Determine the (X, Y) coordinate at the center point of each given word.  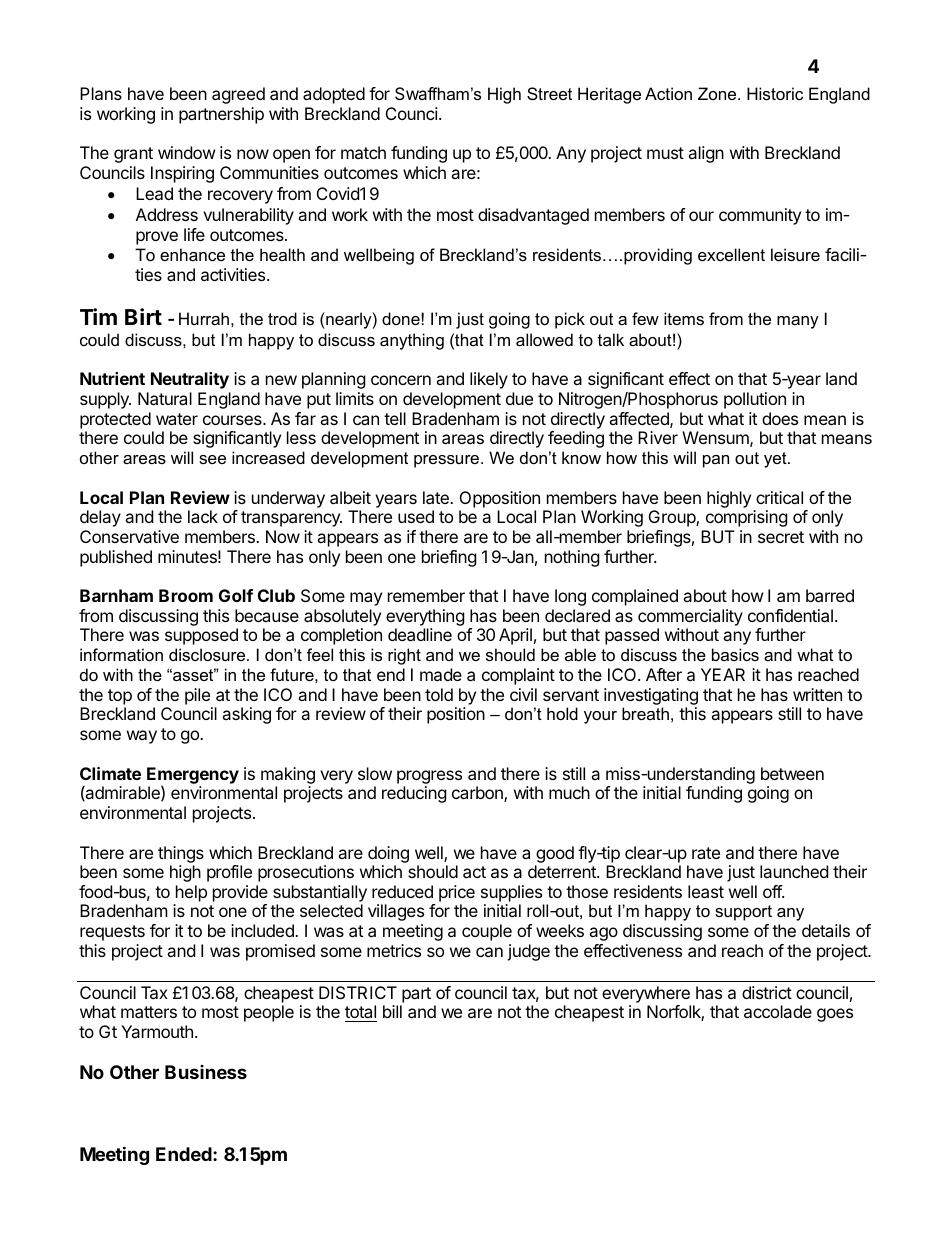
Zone (718, 93)
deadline (420, 634)
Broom (186, 595)
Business (206, 1072)
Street (549, 93)
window (187, 152)
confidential (790, 615)
